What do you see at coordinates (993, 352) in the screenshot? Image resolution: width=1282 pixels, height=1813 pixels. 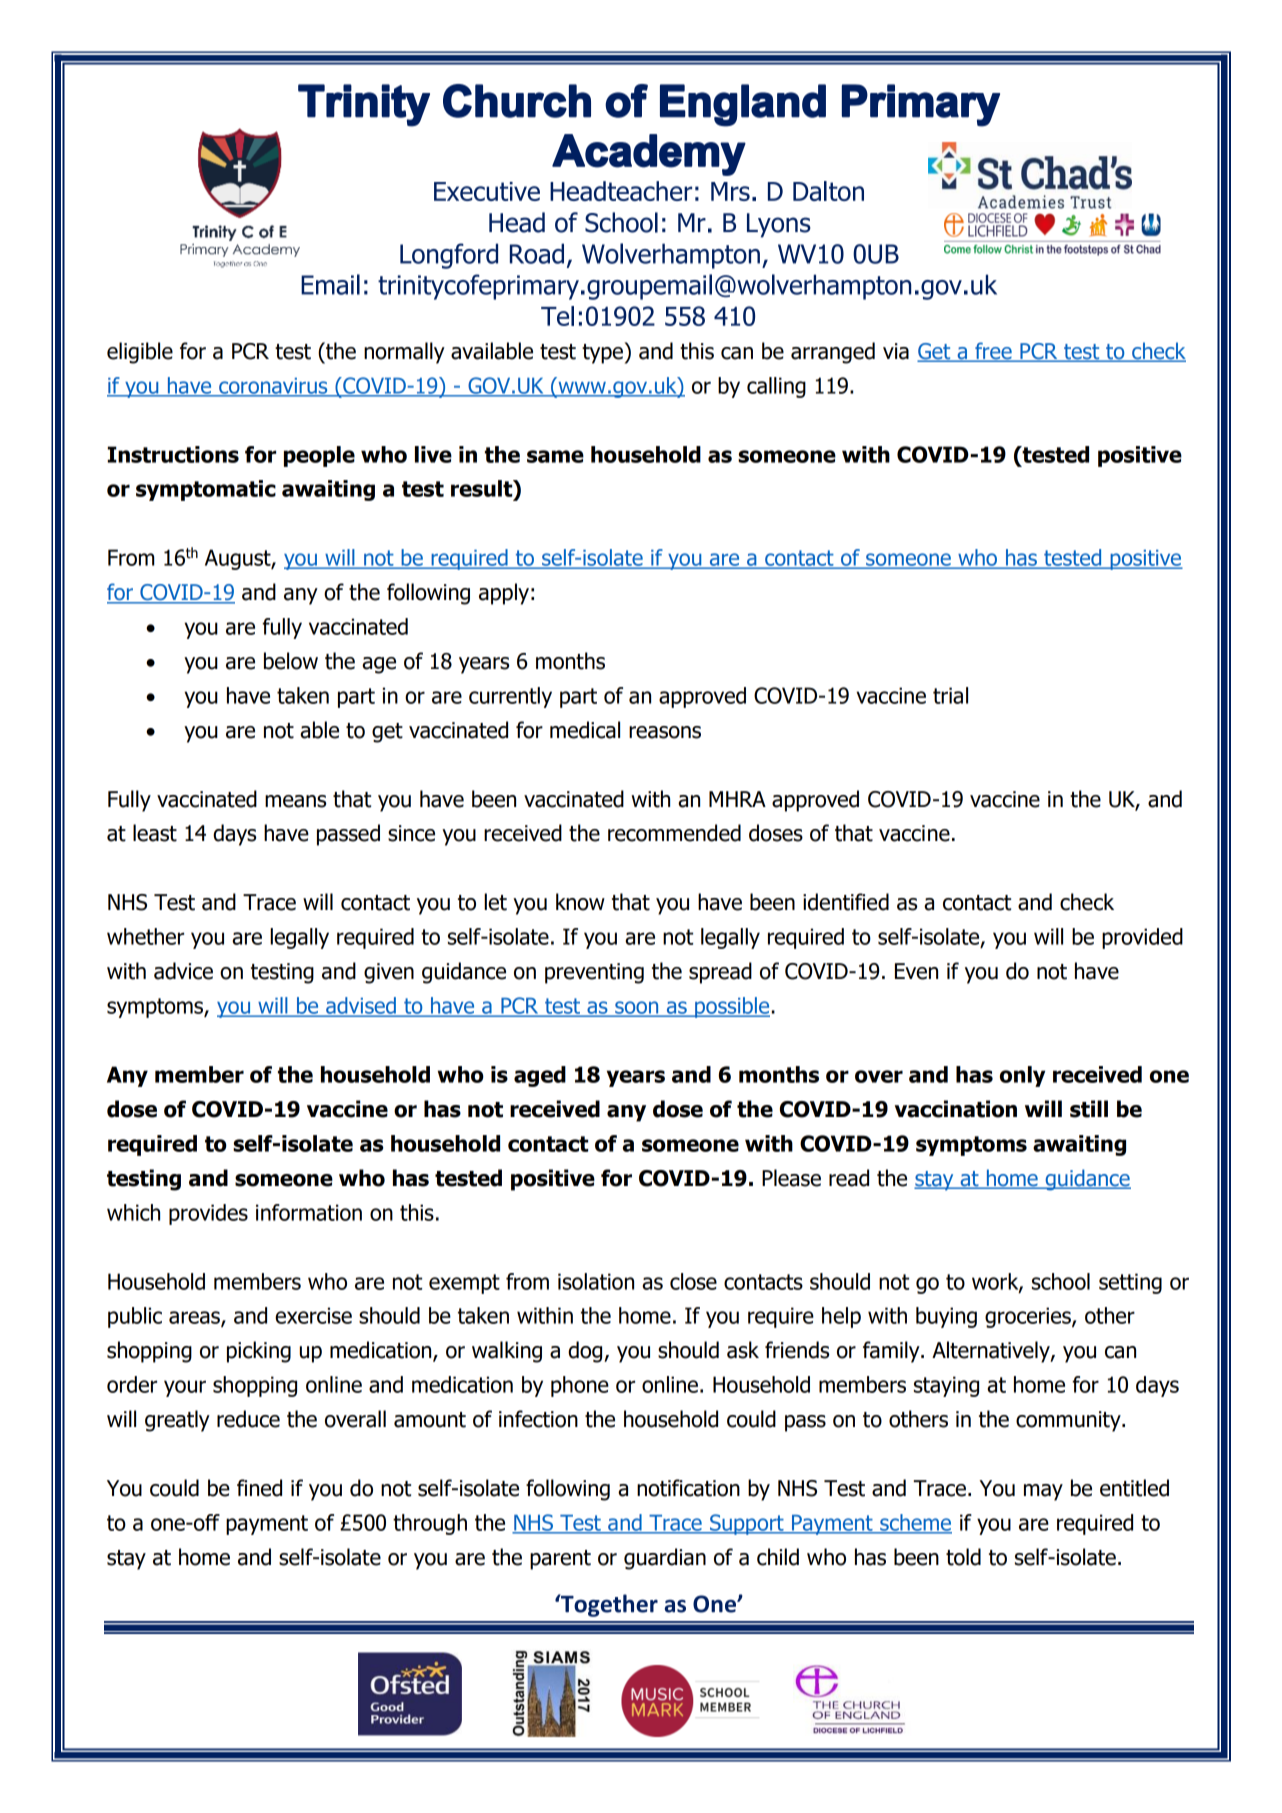 I see `free` at bounding box center [993, 352].
